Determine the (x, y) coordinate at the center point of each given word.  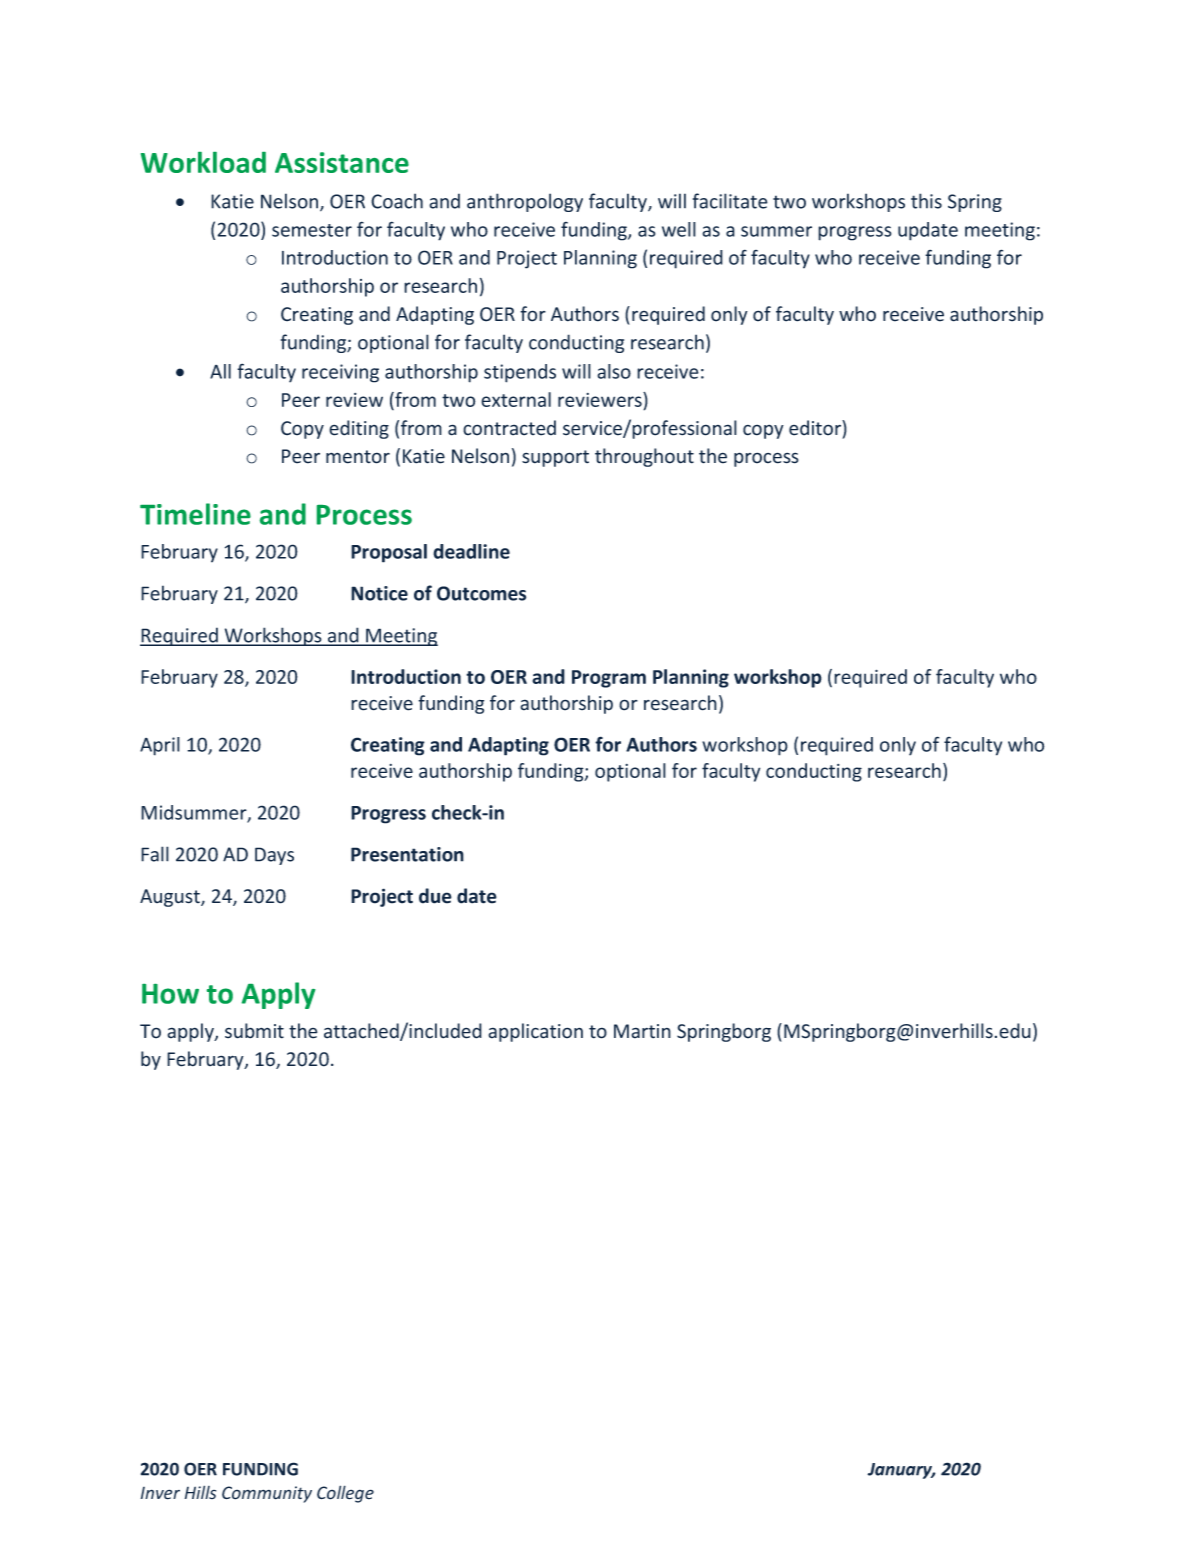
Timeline (195, 514)
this (926, 201)
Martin (642, 1031)
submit (254, 1031)
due (435, 896)
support (555, 458)
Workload (203, 162)
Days (274, 856)
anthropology (525, 202)
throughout (644, 457)
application (535, 1032)
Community (267, 1494)
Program (609, 679)
